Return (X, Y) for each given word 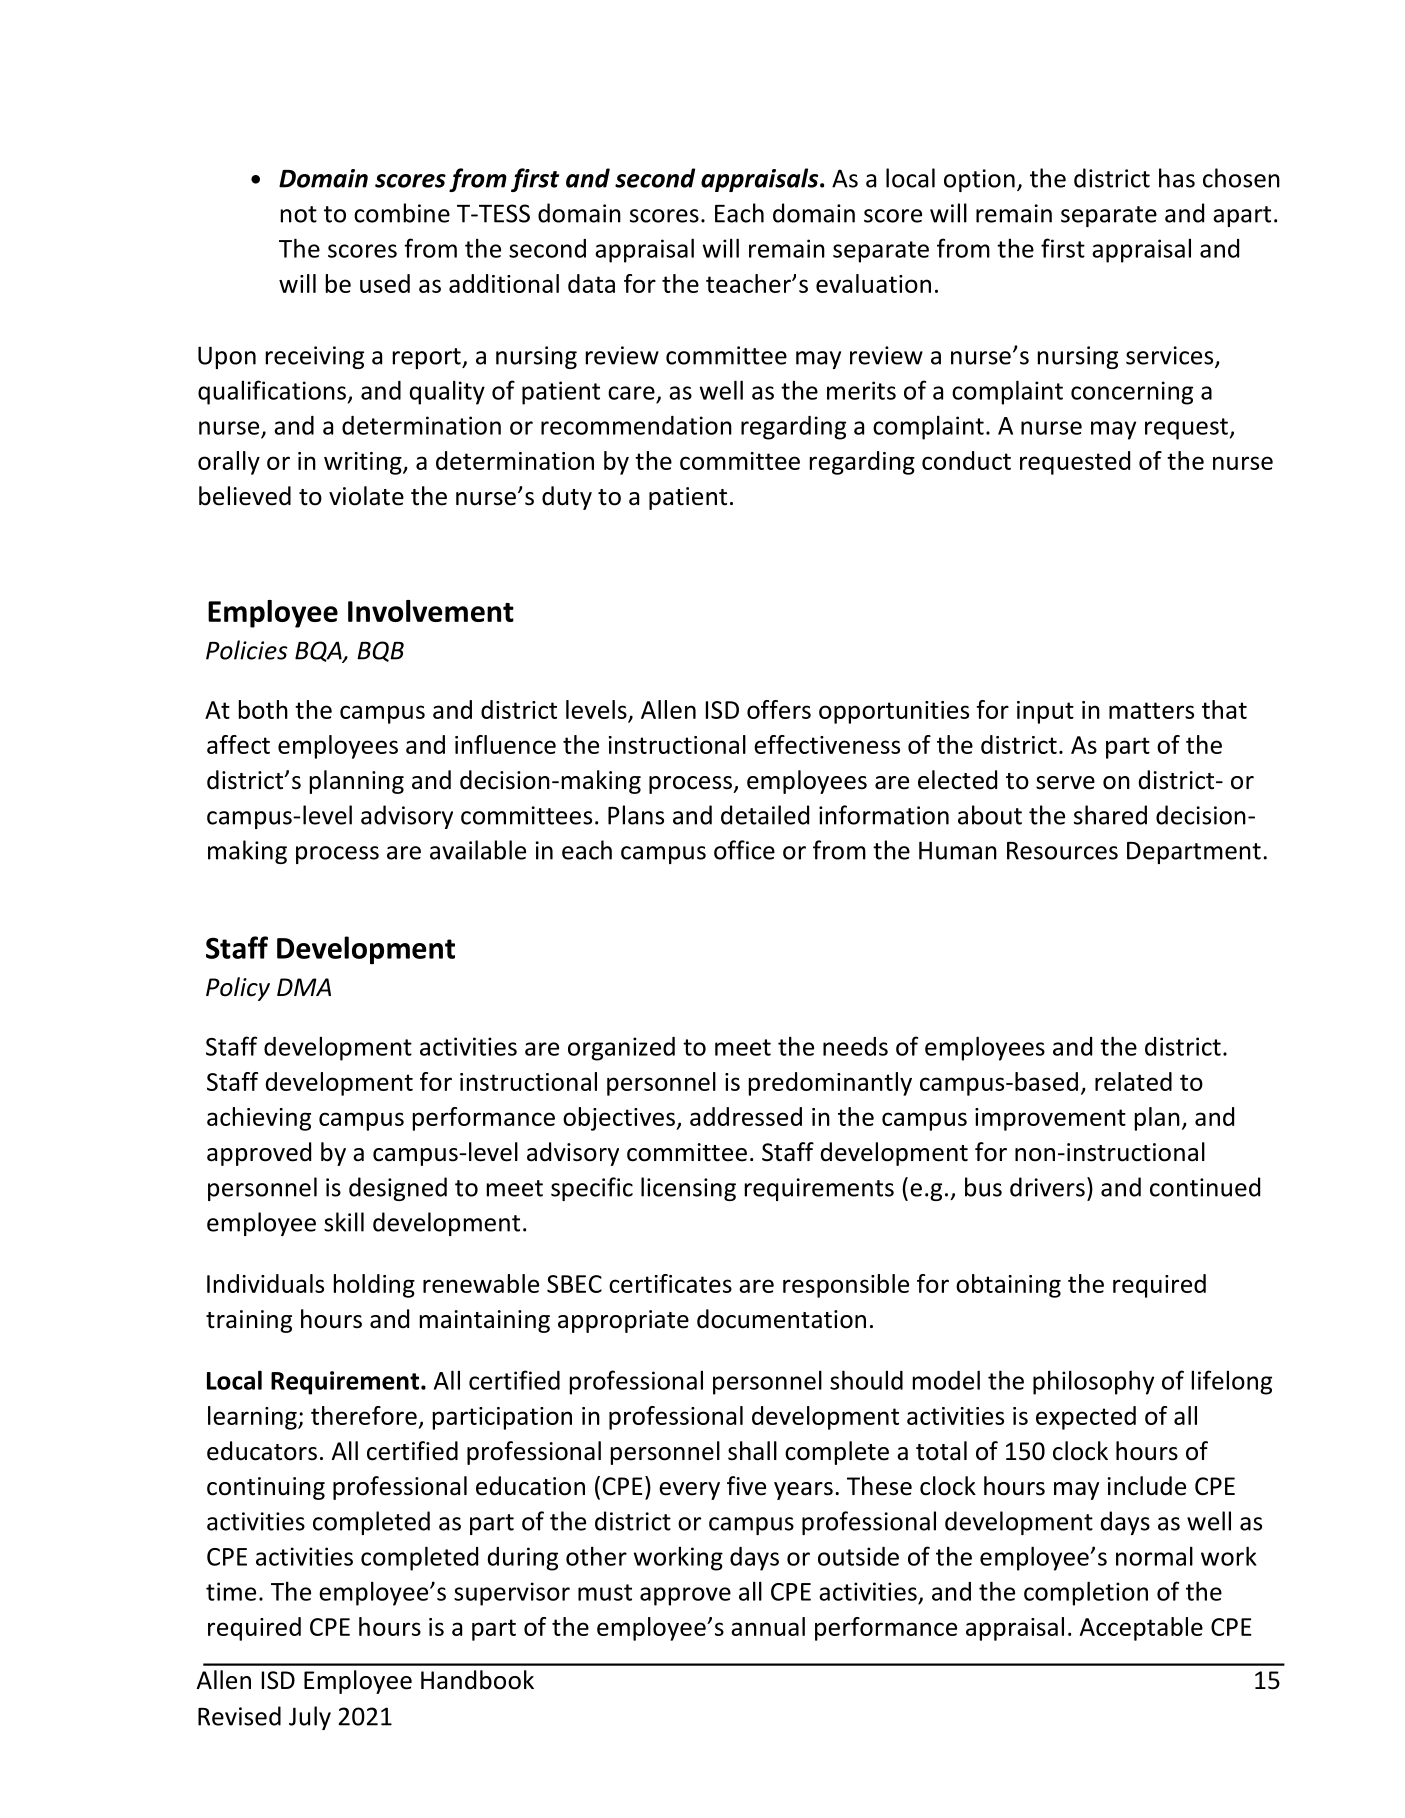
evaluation (873, 283)
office (744, 850)
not (299, 214)
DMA (304, 987)
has (1177, 178)
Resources (1062, 851)
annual (768, 1626)
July (310, 1718)
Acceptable (1141, 1629)
